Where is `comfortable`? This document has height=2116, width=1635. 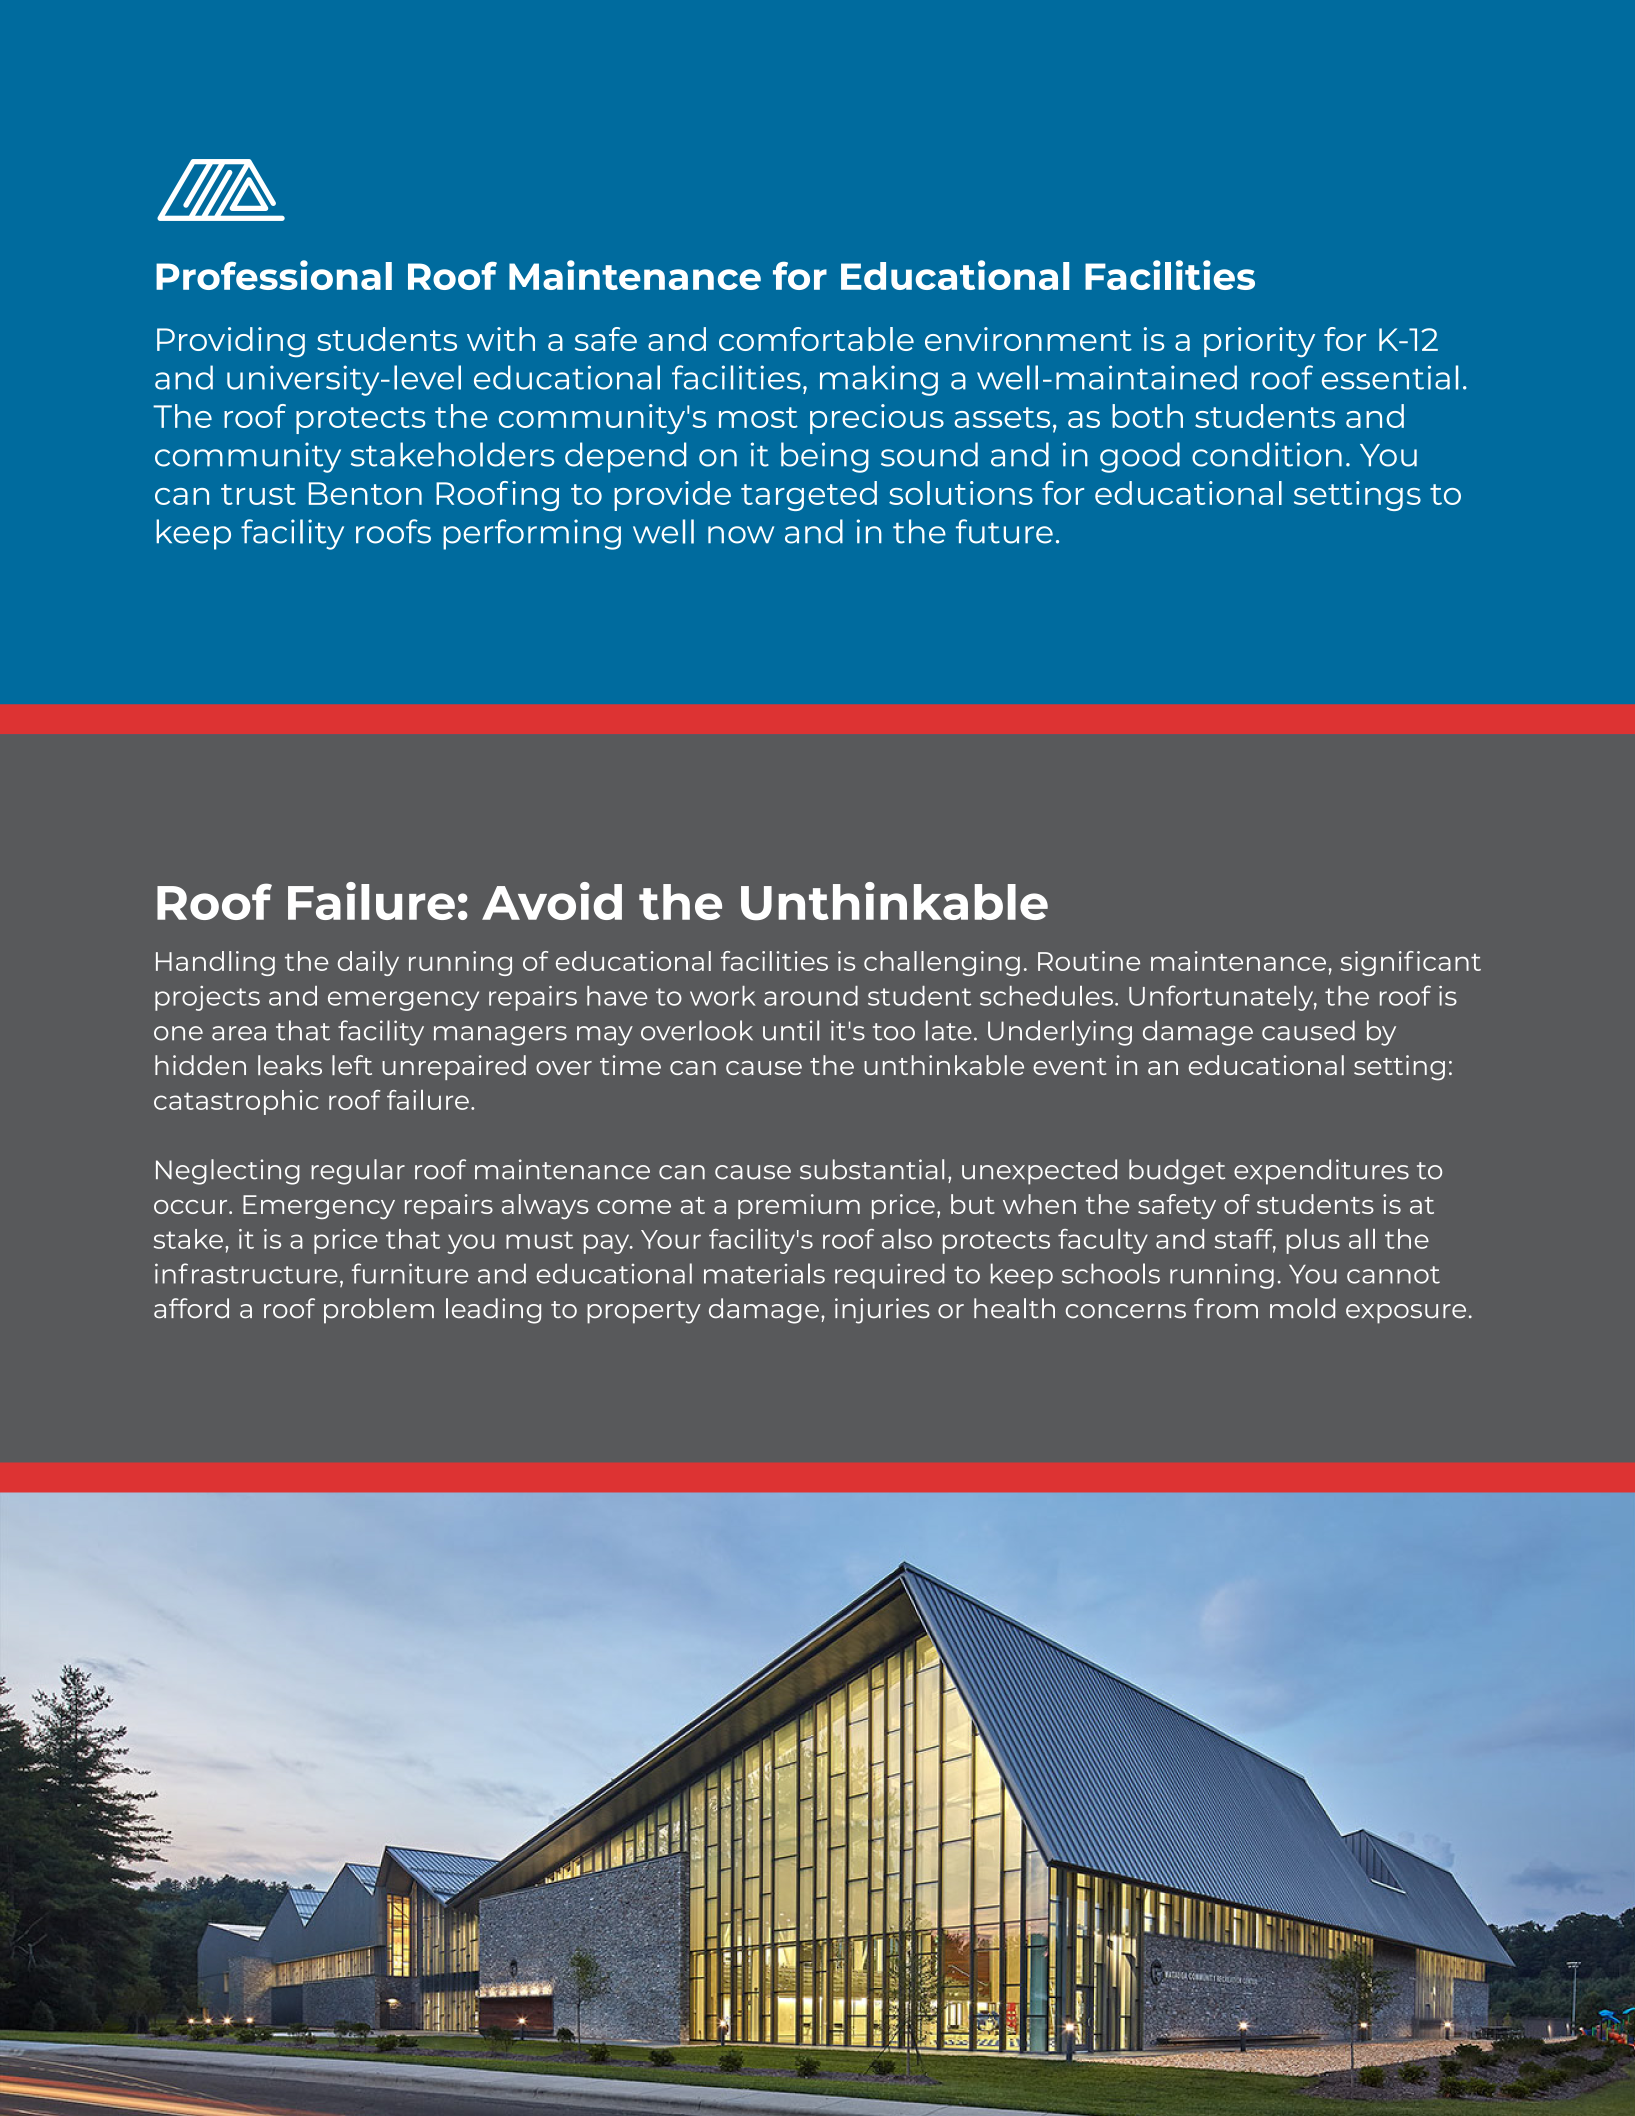
comfortable is located at coordinates (816, 339).
